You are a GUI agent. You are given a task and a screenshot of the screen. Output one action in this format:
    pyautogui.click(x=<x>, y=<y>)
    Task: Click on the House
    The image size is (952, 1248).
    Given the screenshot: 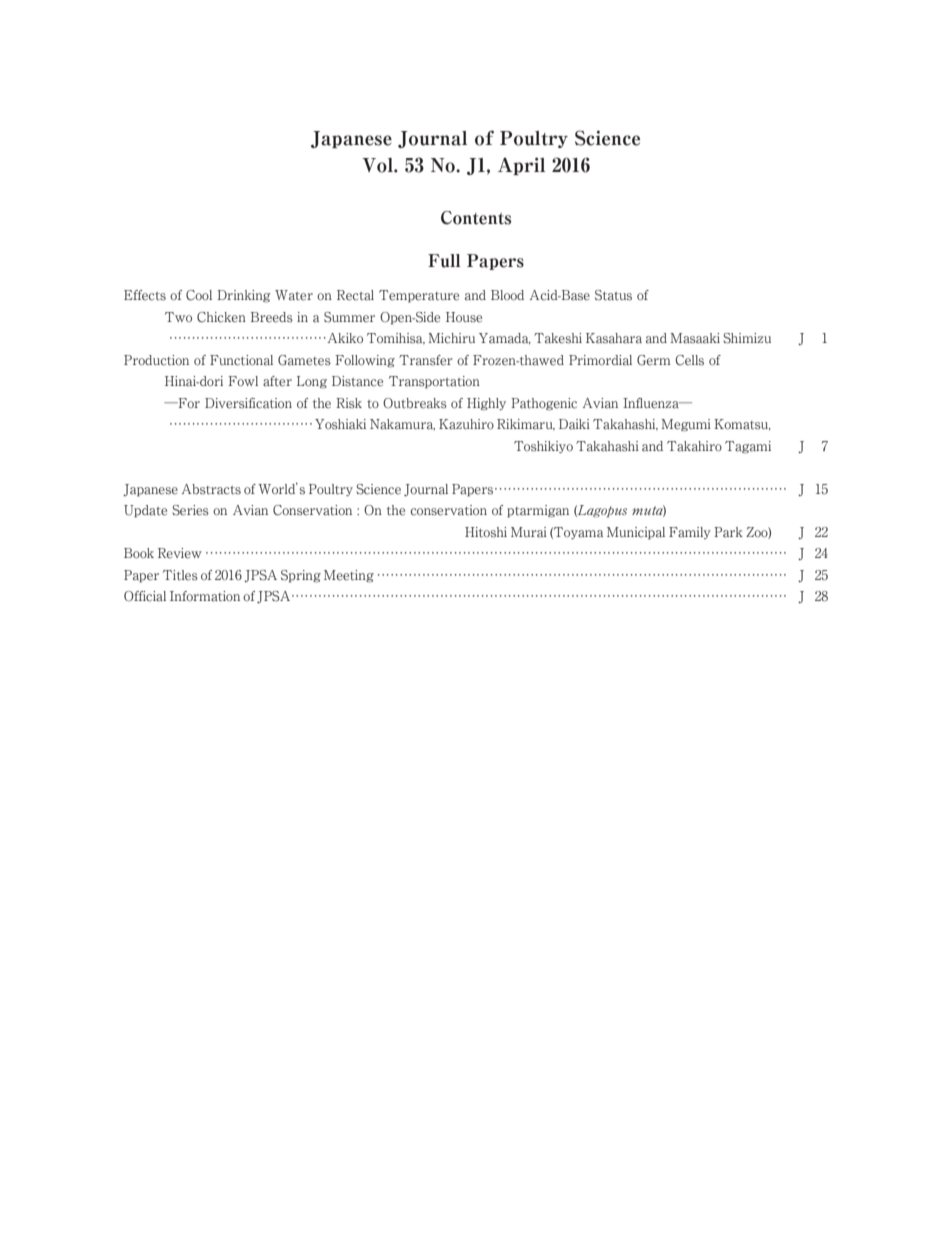 What is the action you would take?
    pyautogui.click(x=464, y=317)
